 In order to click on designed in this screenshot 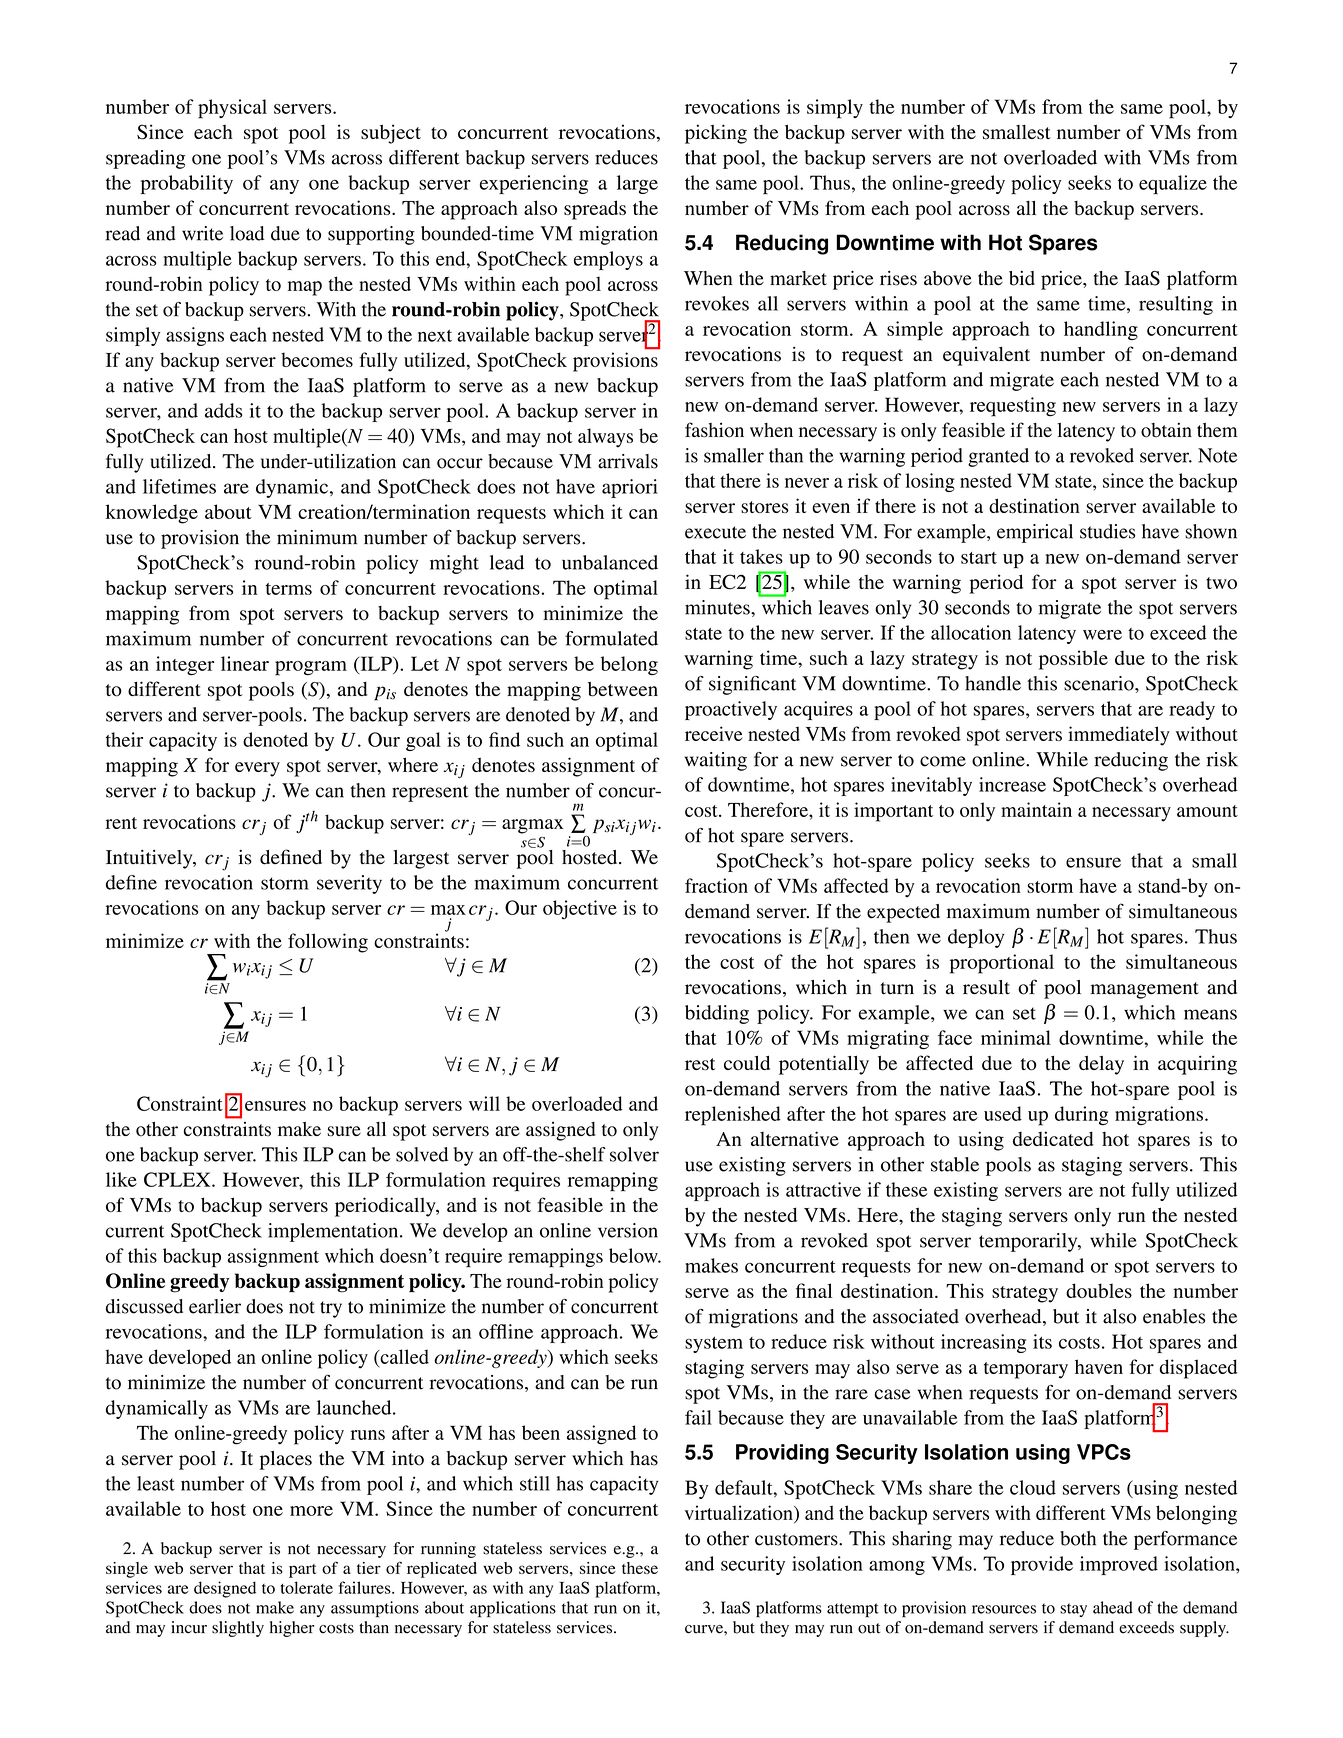, I will do `click(225, 1589)`.
